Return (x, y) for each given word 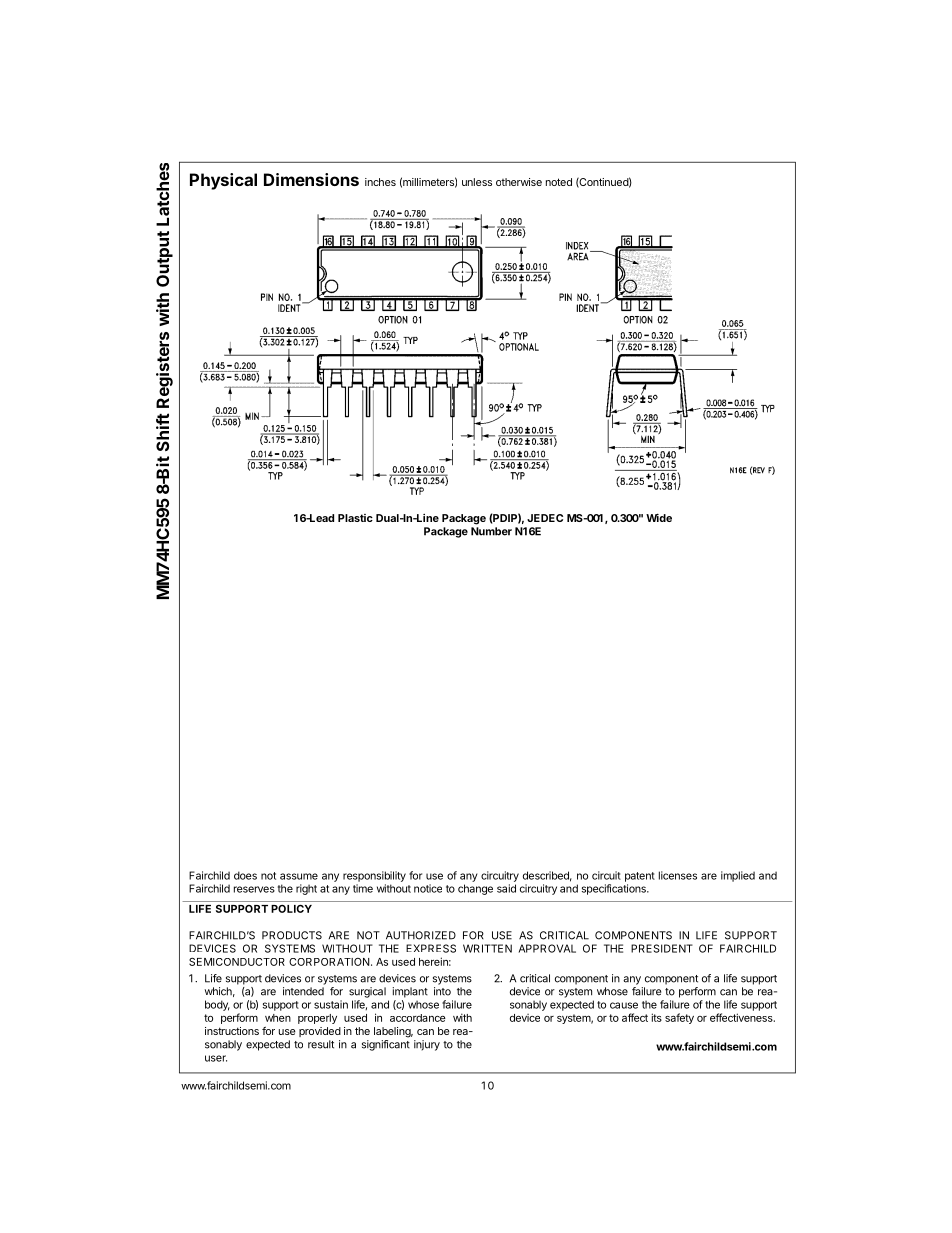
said (506, 888)
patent (640, 877)
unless (477, 182)
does (245, 875)
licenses (678, 875)
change (475, 889)
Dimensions (311, 179)
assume (299, 876)
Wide (659, 517)
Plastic (355, 518)
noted (559, 182)
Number (491, 531)
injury (427, 1045)
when (278, 1018)
